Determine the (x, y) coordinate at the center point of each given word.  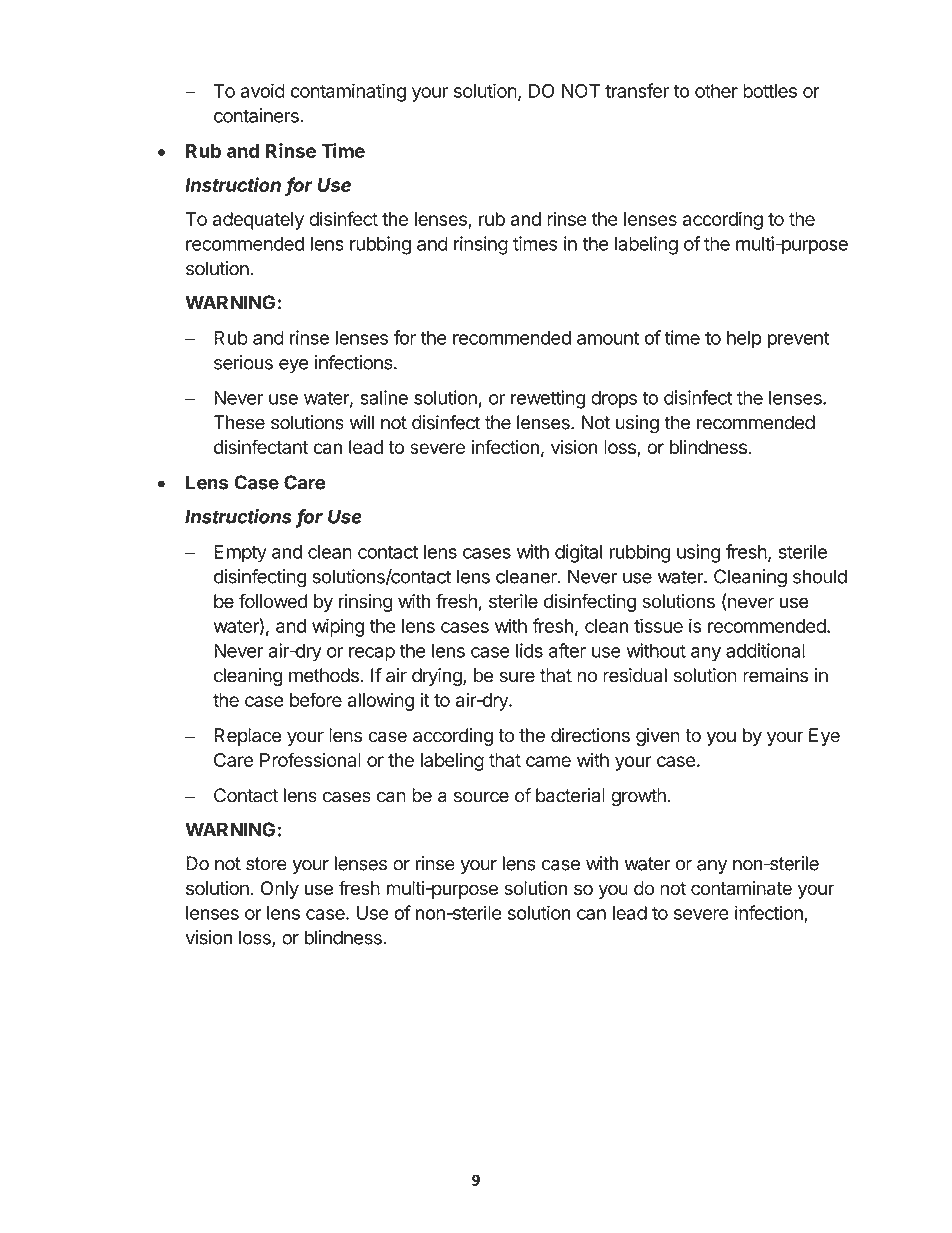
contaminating (348, 92)
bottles (770, 91)
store (266, 864)
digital (578, 553)
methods (324, 675)
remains (775, 675)
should (820, 576)
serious (243, 362)
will (361, 422)
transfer (637, 90)
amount (608, 338)
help (744, 340)
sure (517, 677)
